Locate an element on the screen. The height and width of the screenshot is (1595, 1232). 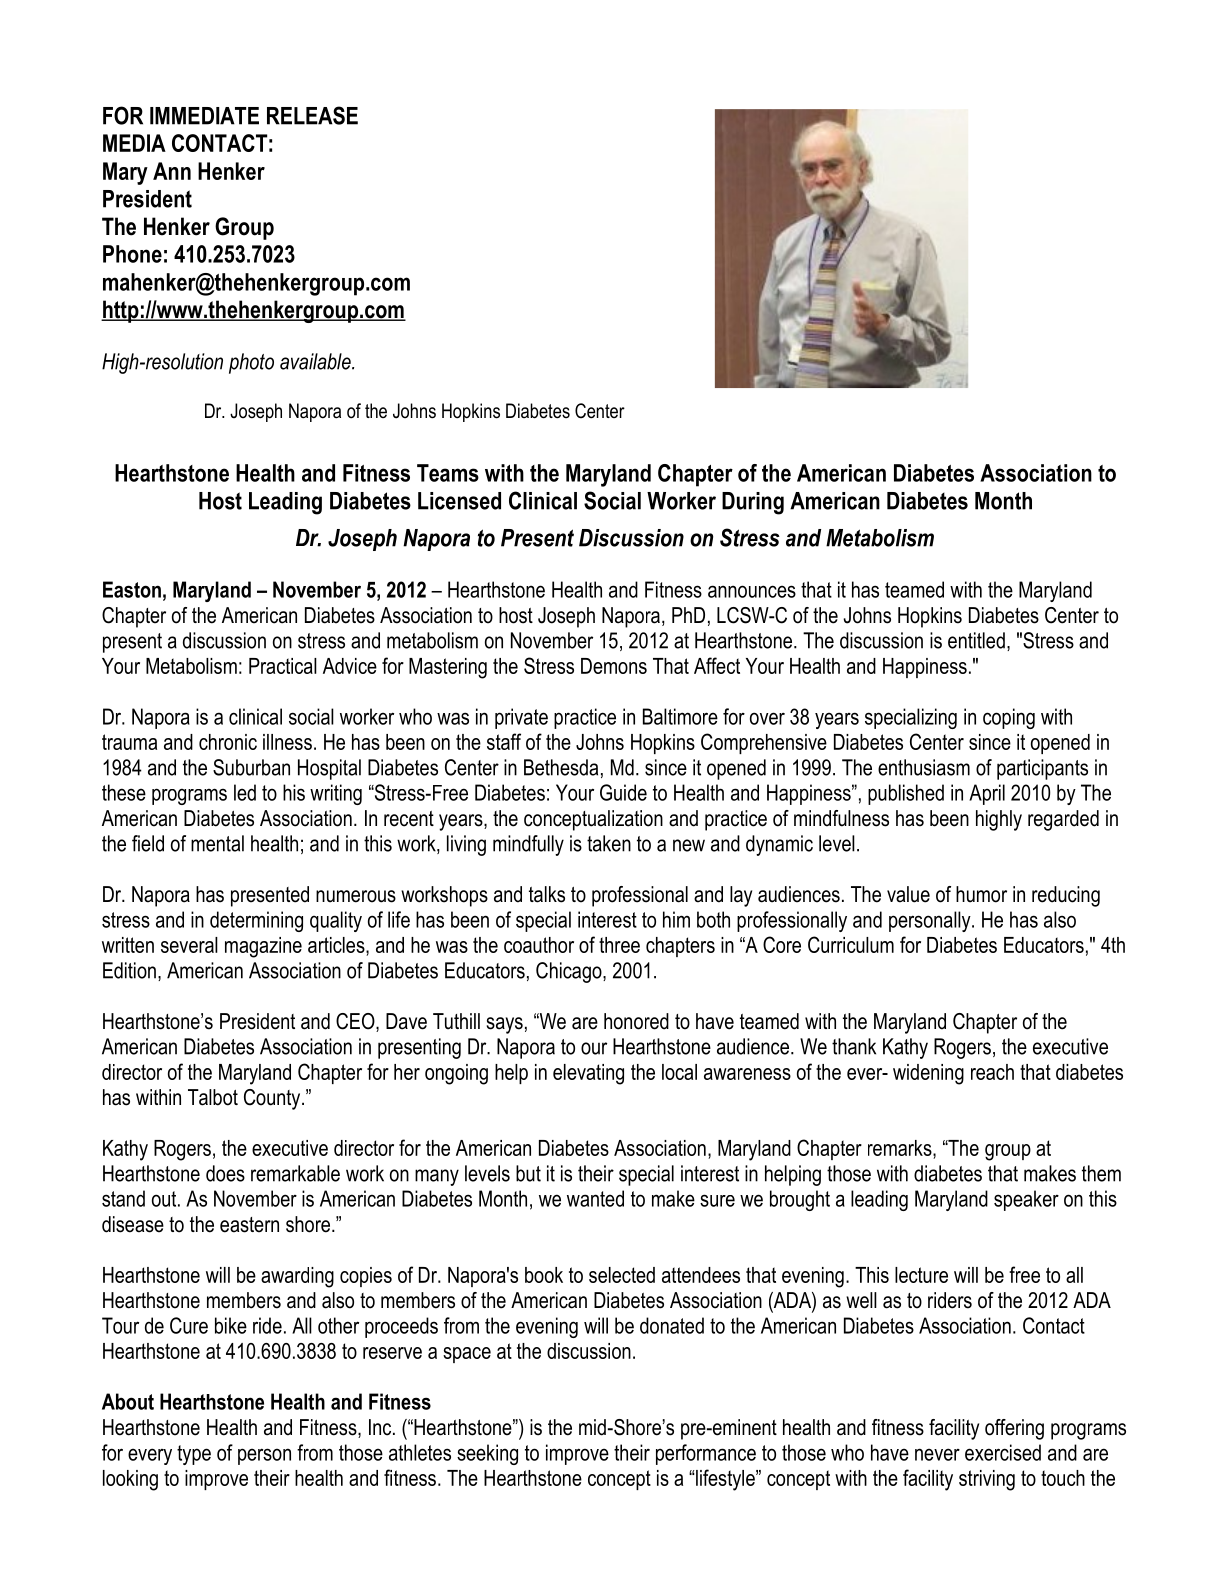
RELEASE is located at coordinates (312, 115).
